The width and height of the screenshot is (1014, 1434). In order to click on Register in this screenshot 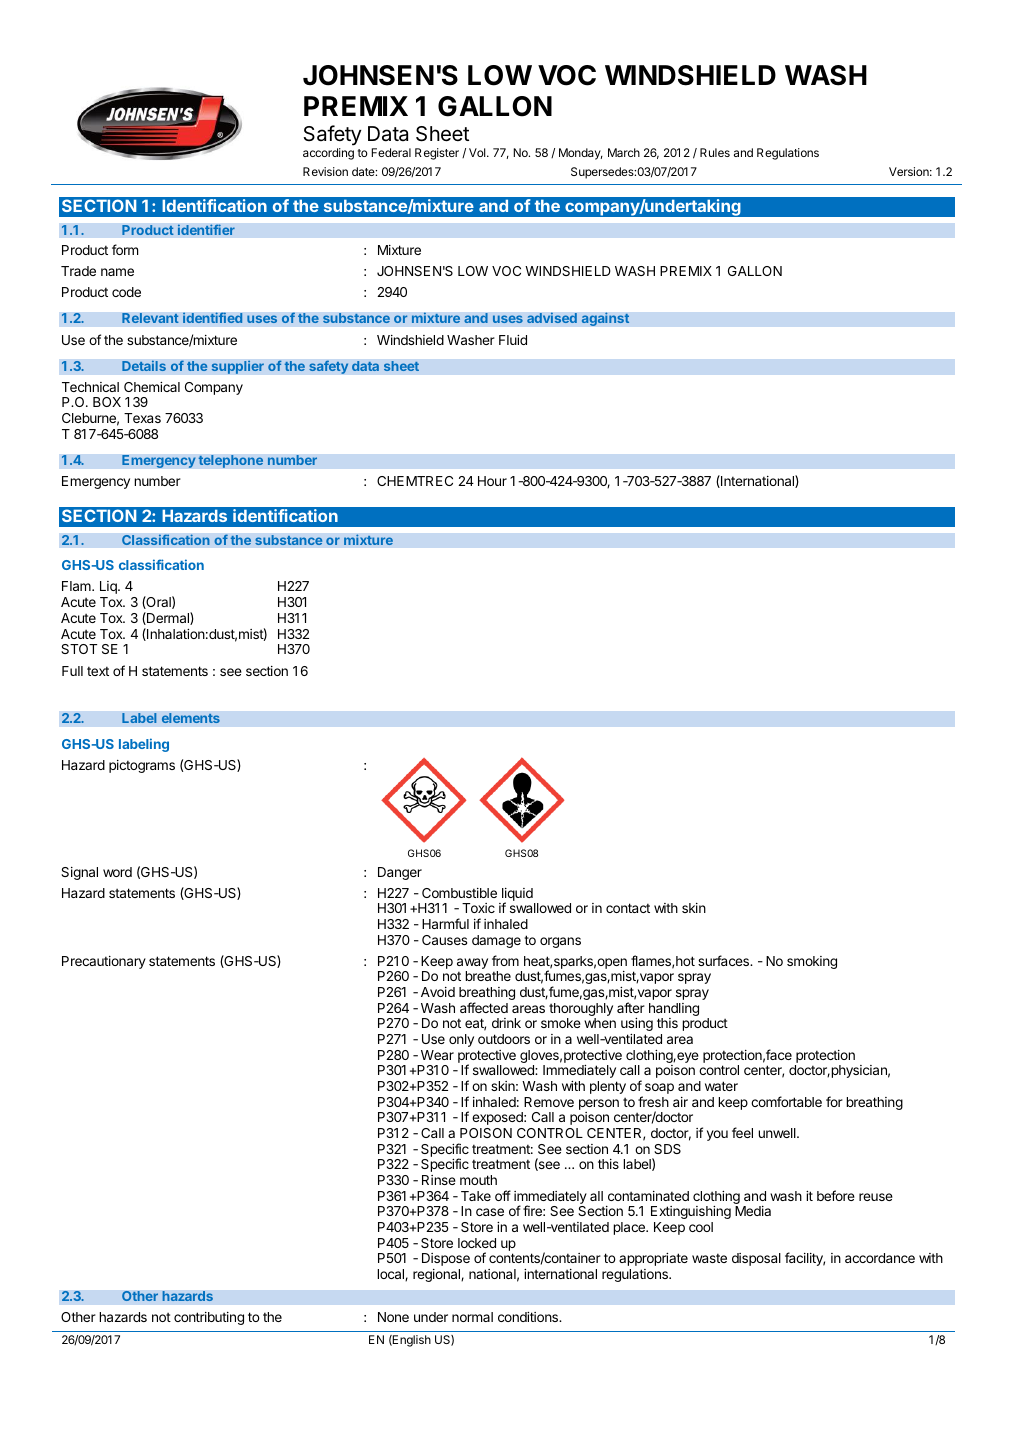, I will do `click(437, 154)`.
